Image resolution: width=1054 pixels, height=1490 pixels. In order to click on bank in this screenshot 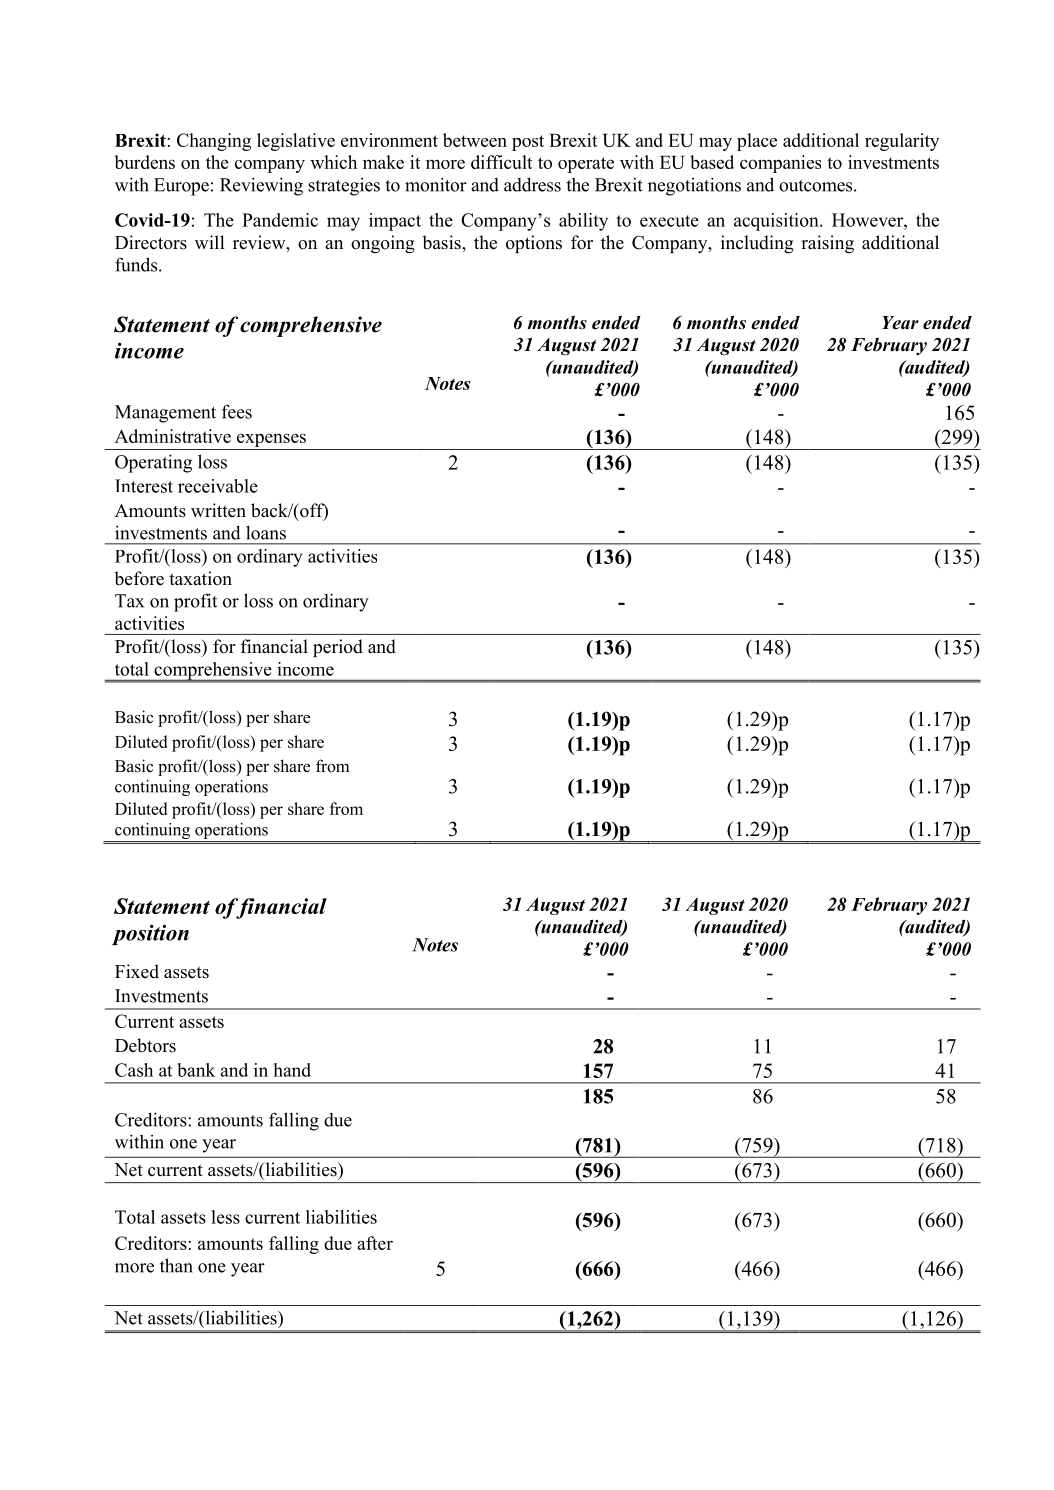, I will do `click(196, 1070)`.
